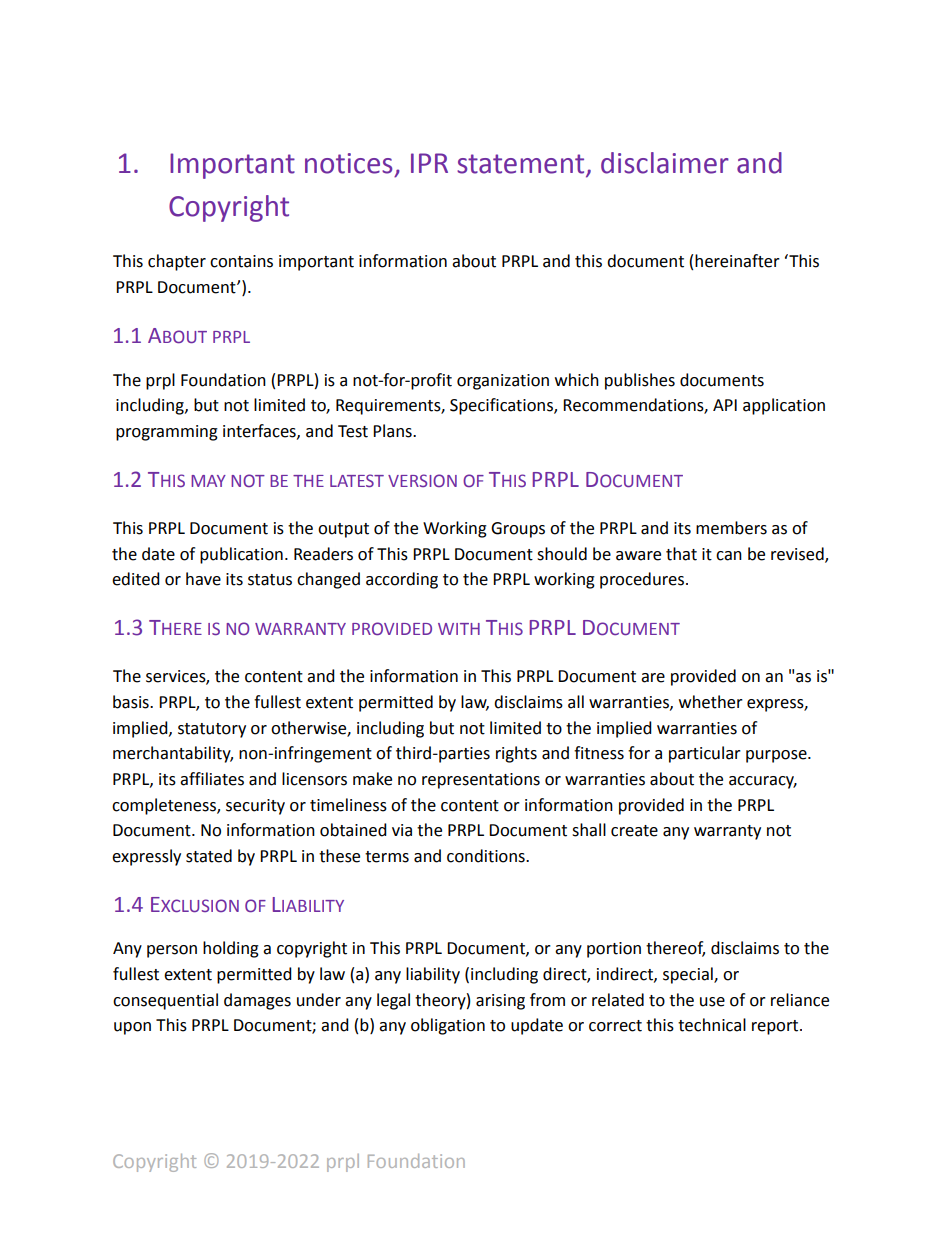 The image size is (952, 1233). I want to click on organization, so click(503, 382).
